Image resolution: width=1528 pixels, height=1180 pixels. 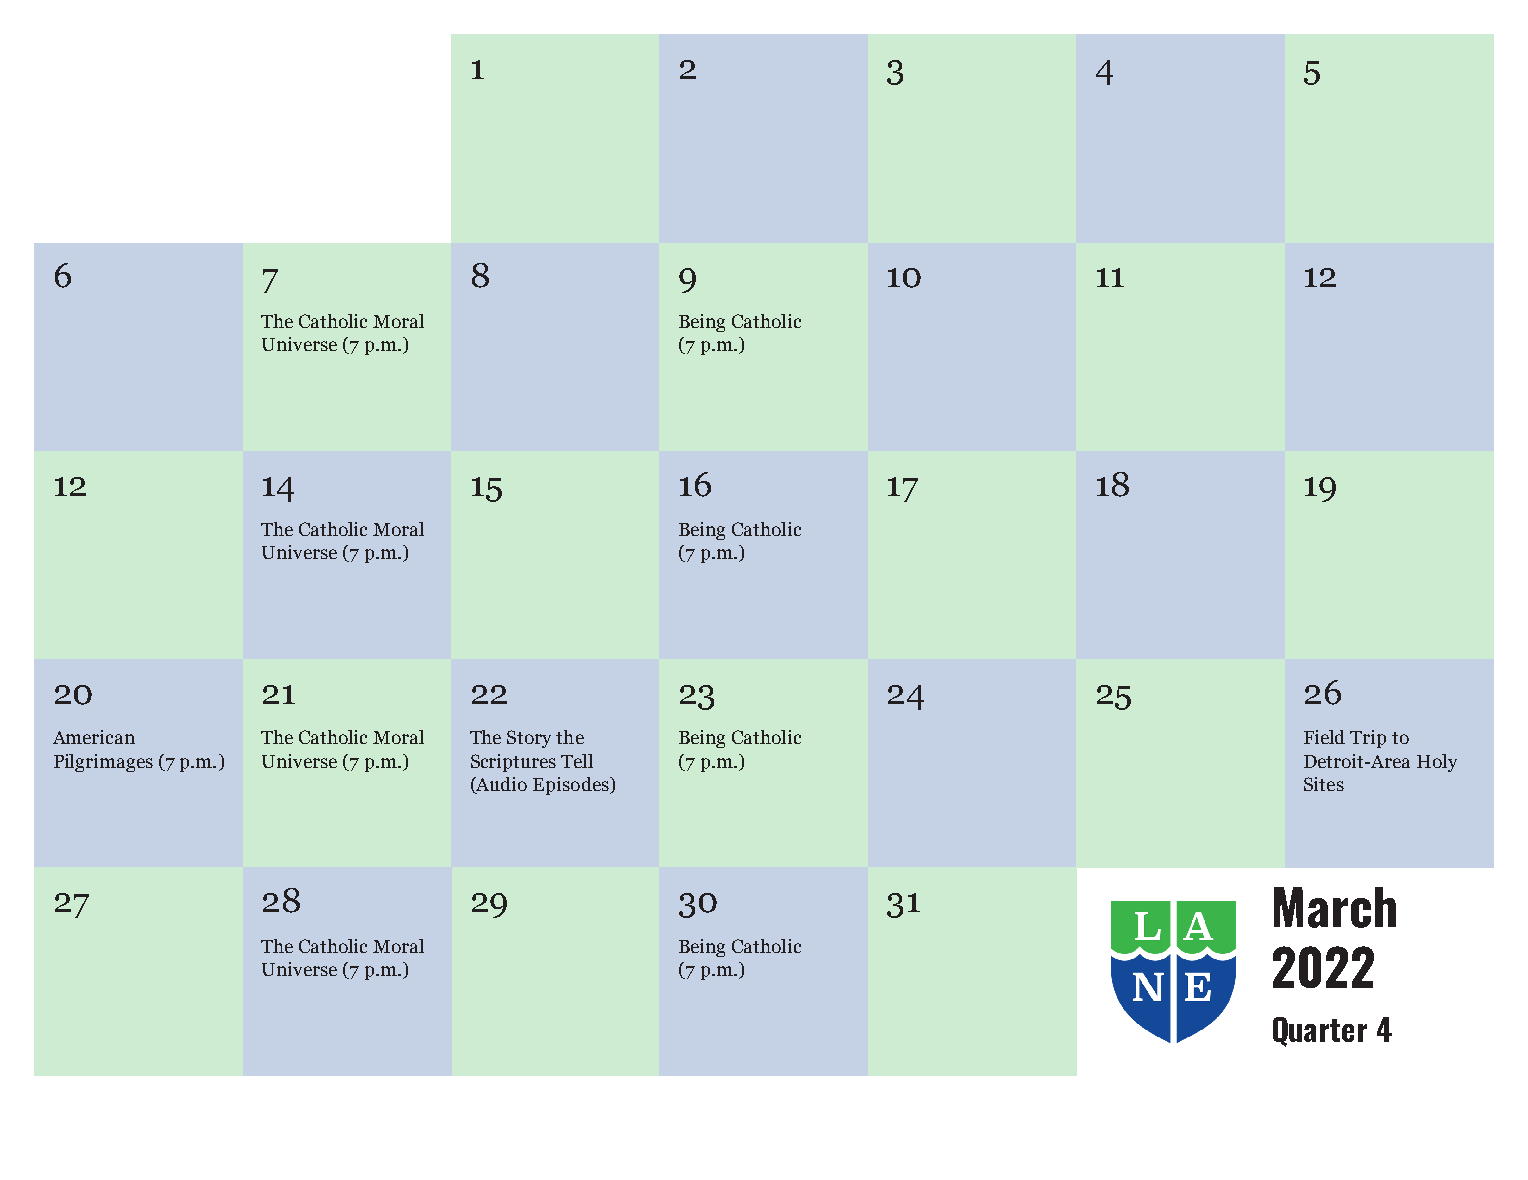 I want to click on Holy, so click(x=1437, y=763).
